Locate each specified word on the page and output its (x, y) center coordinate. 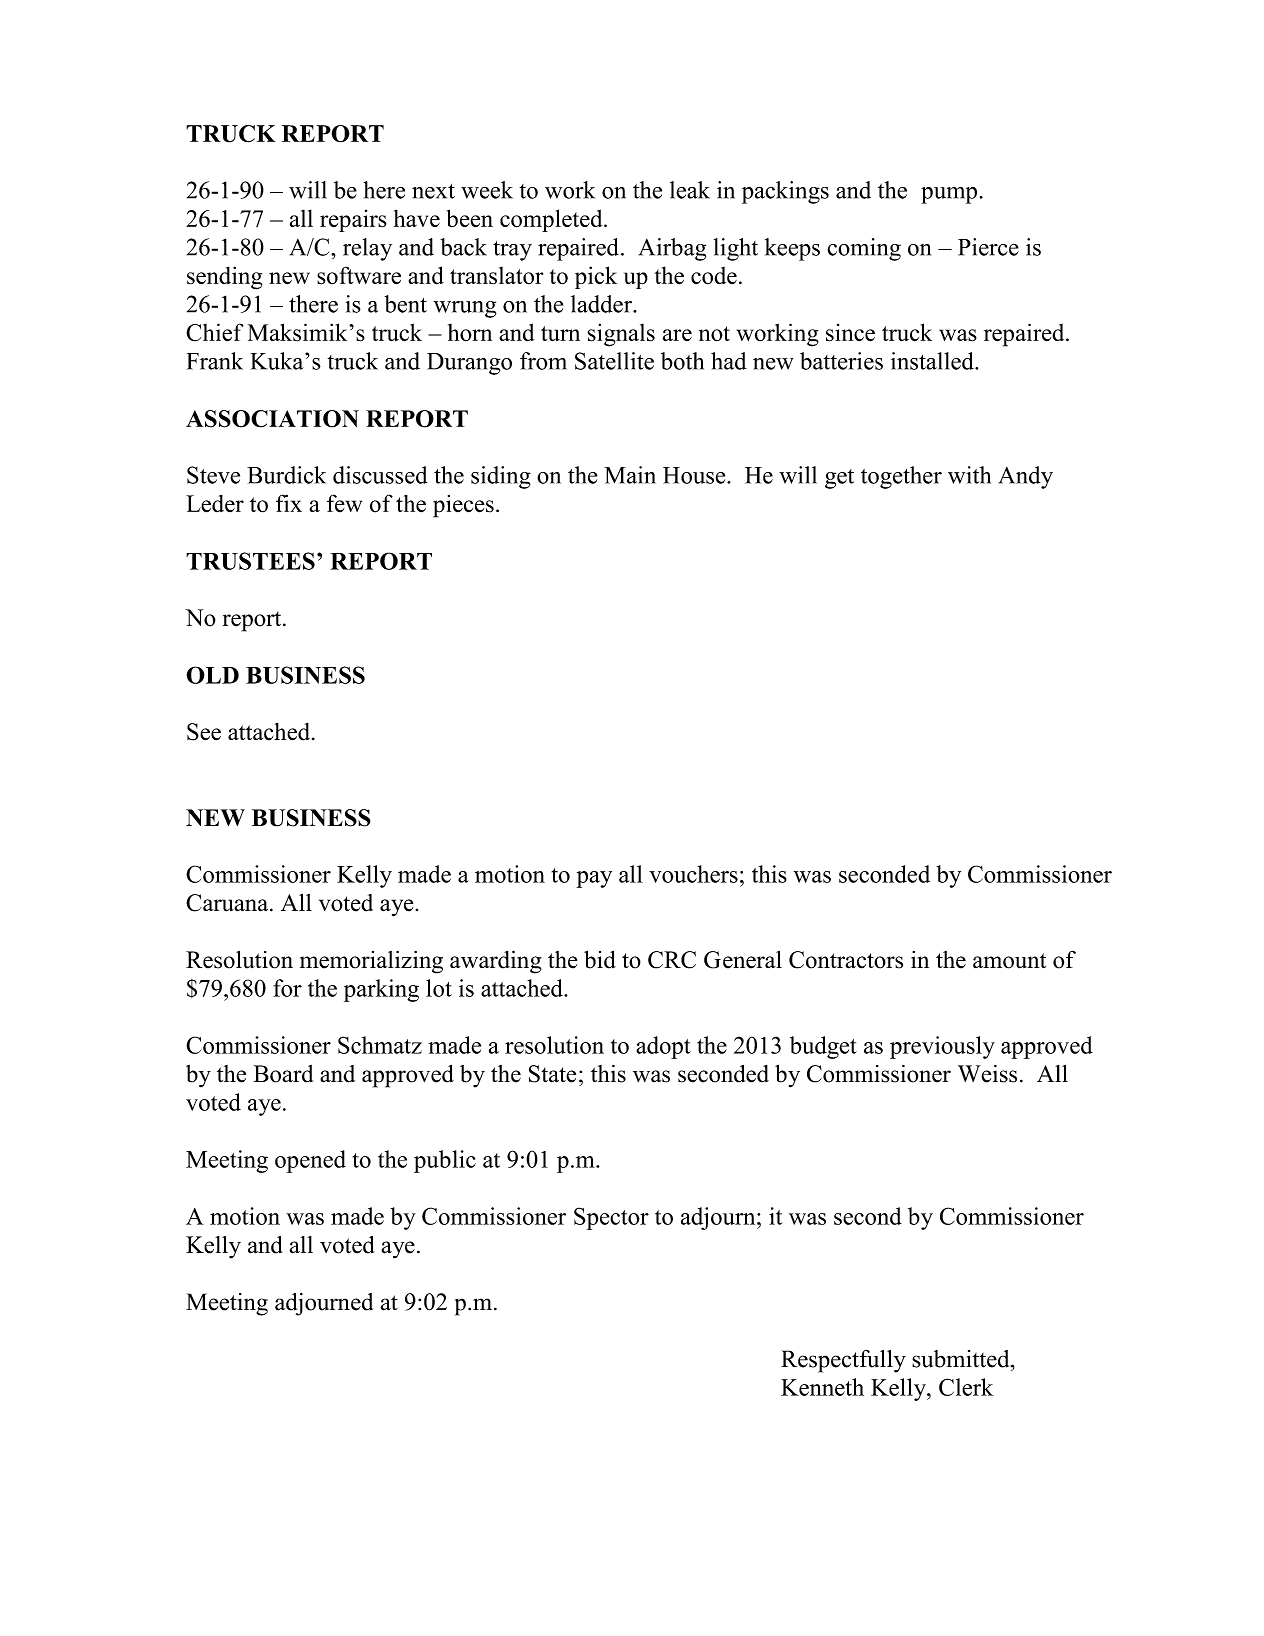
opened (310, 1161)
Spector (611, 1218)
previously (942, 1047)
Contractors (846, 960)
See (204, 732)
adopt (663, 1047)
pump (949, 195)
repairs (353, 220)
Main (630, 475)
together (901, 477)
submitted (962, 1359)
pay (594, 879)
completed (552, 220)
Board (283, 1074)
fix (289, 503)
